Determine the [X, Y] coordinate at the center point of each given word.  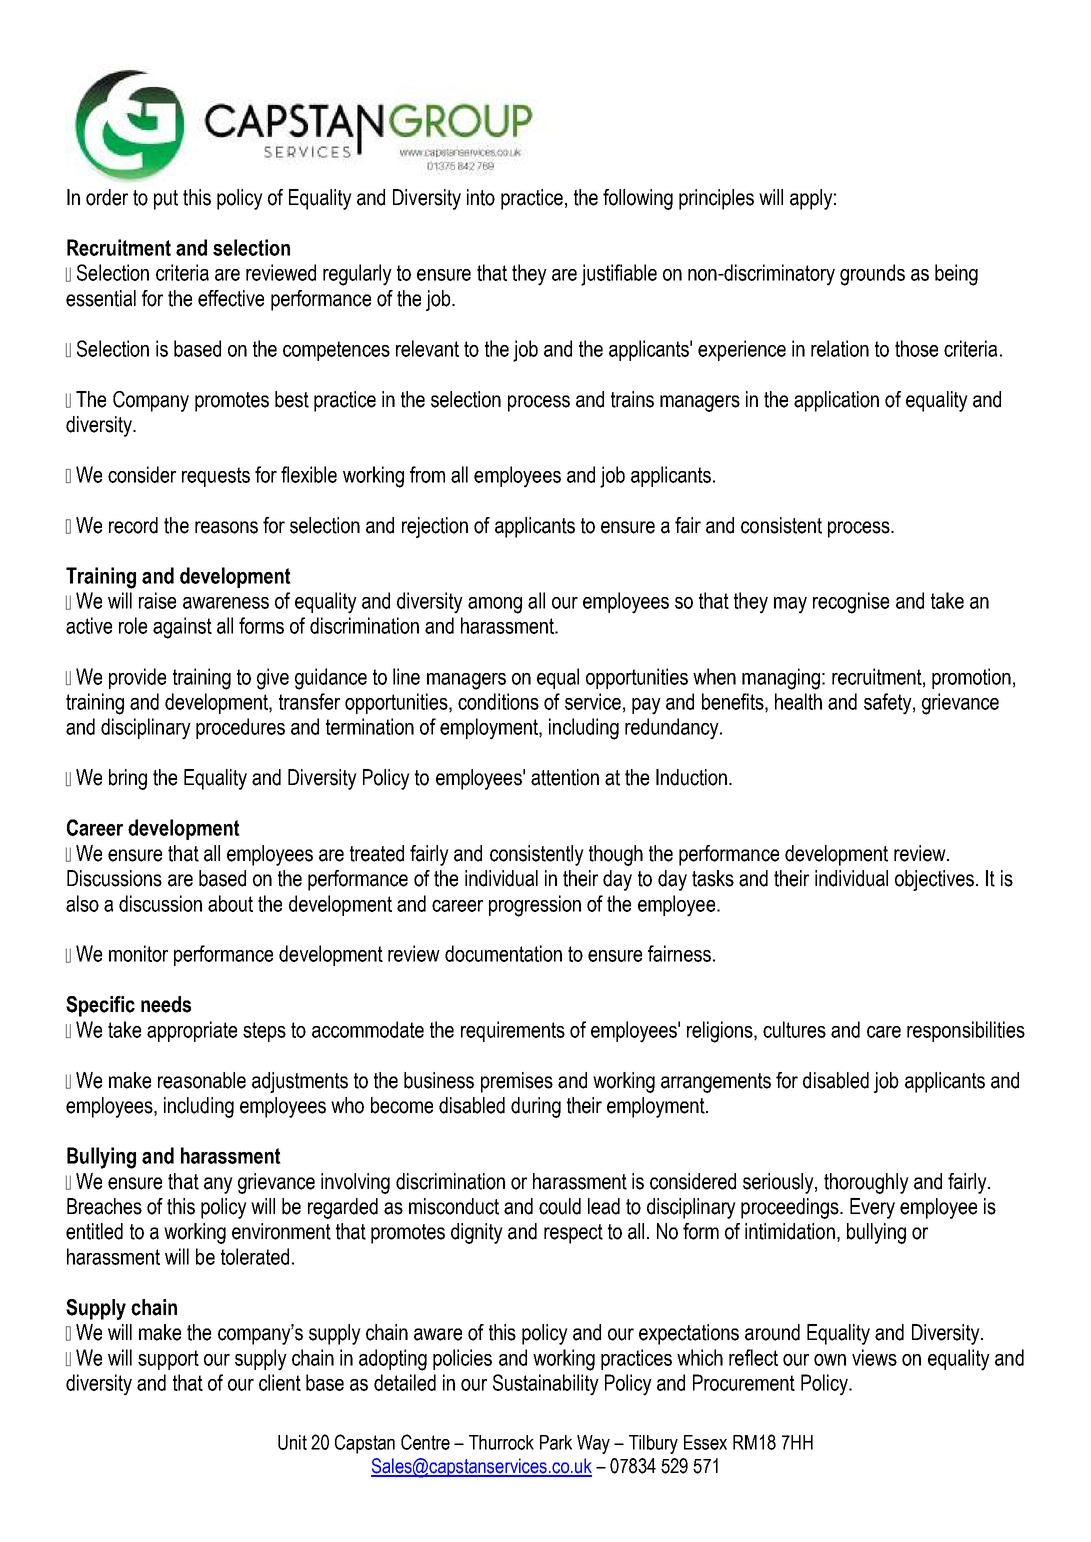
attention [565, 777]
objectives [934, 880]
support [168, 1360]
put [166, 200]
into [481, 197]
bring [128, 779]
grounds [872, 275]
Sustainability [546, 1385]
